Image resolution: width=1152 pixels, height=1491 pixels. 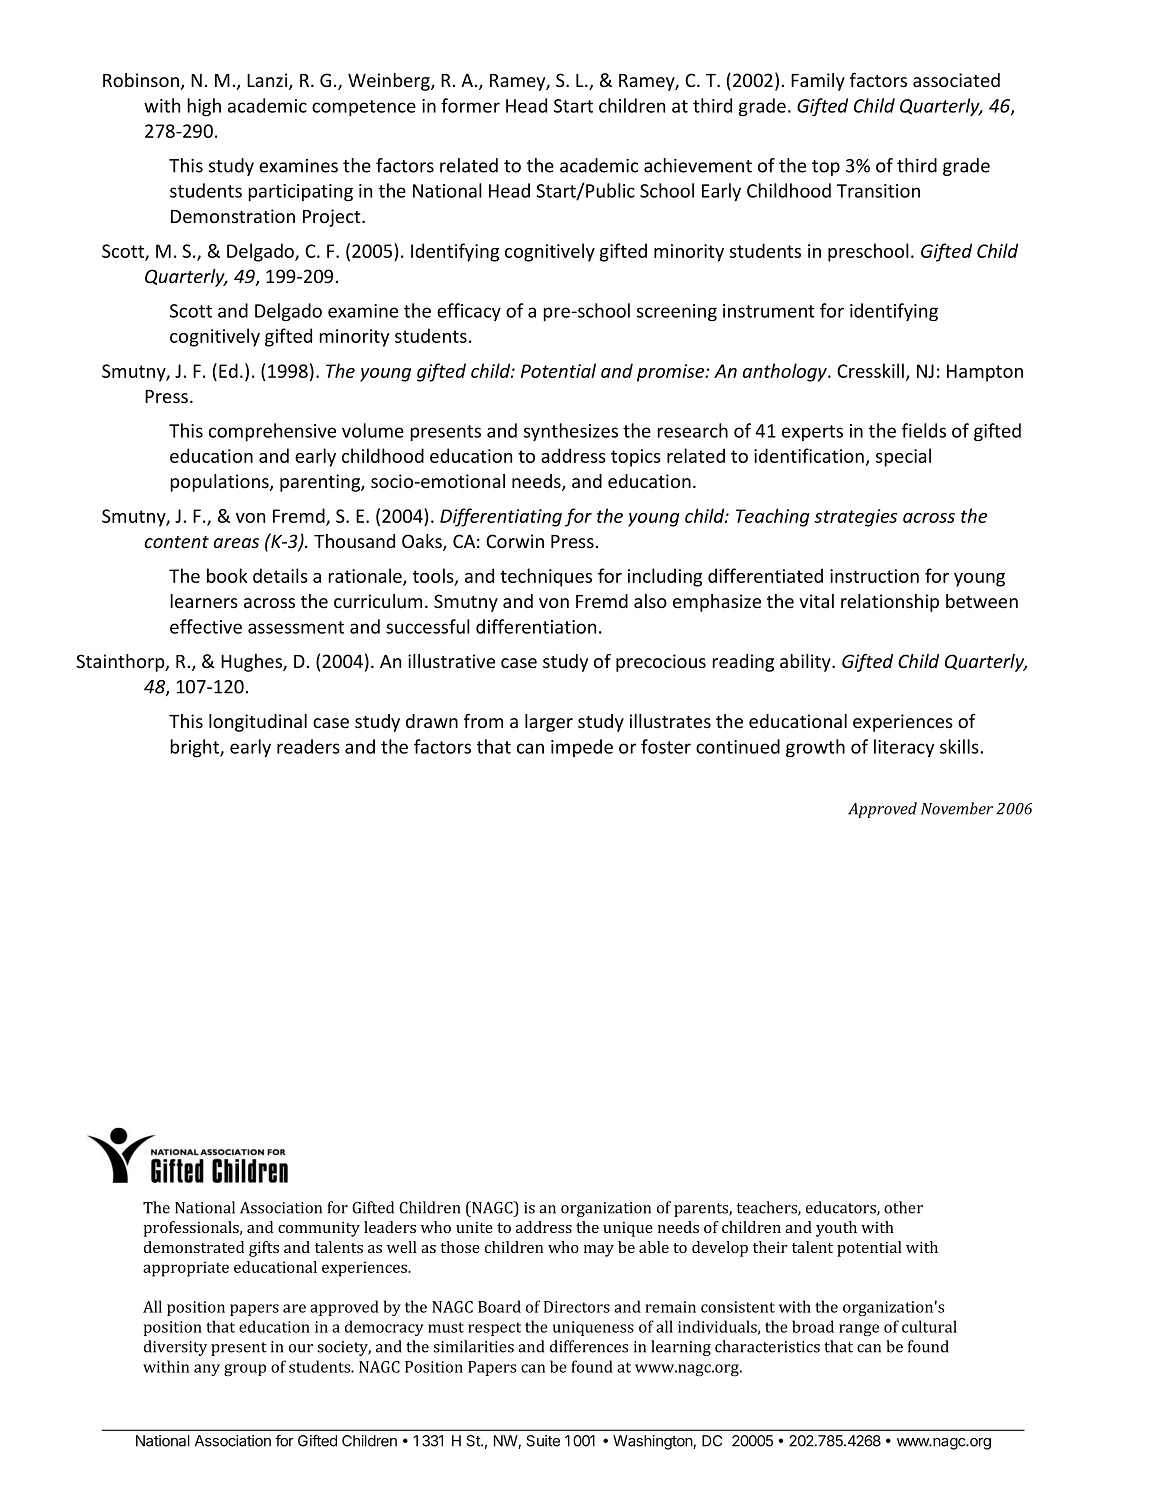 I want to click on comprehensive, so click(x=272, y=432).
